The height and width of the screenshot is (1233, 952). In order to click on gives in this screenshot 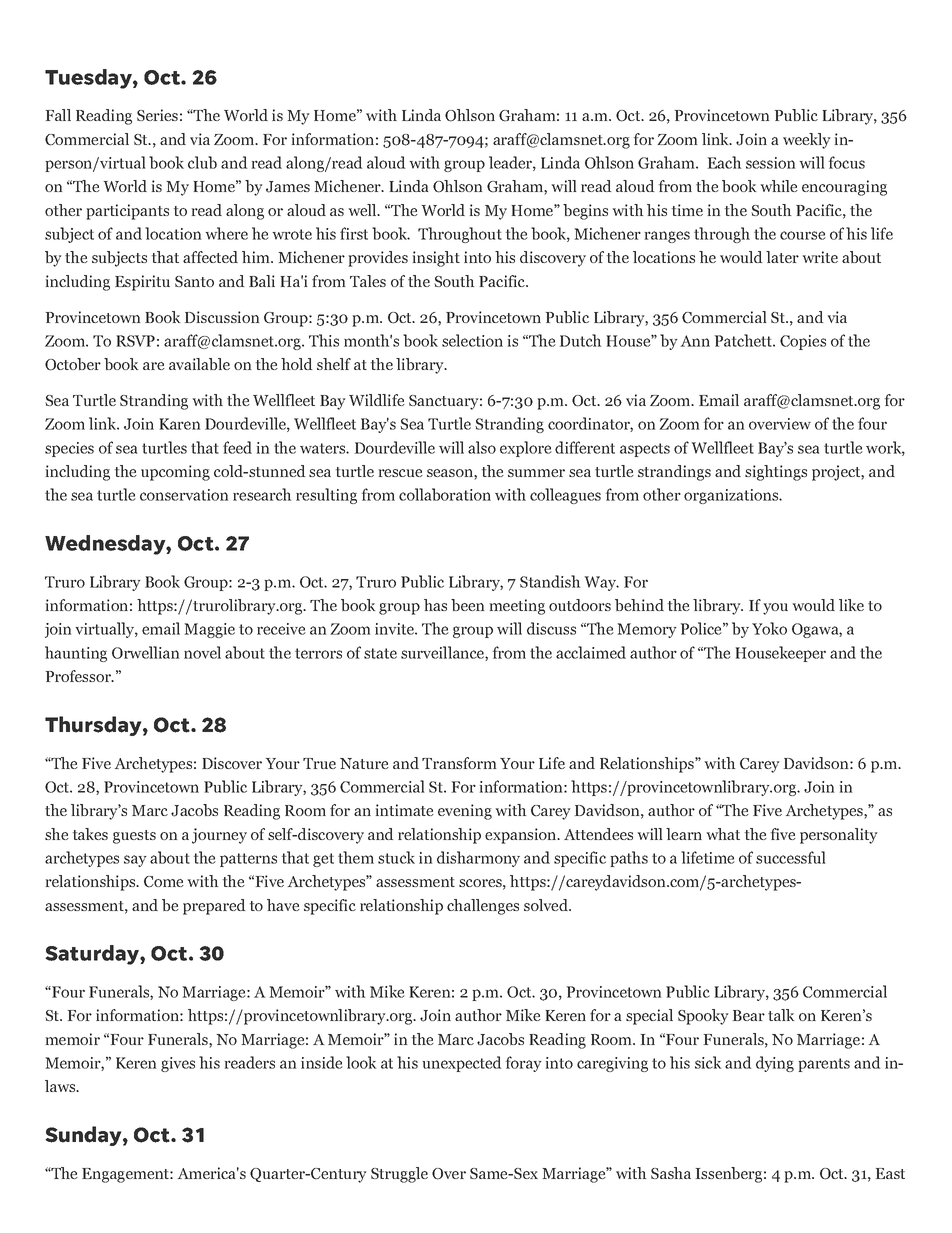, I will do `click(178, 1064)`.
